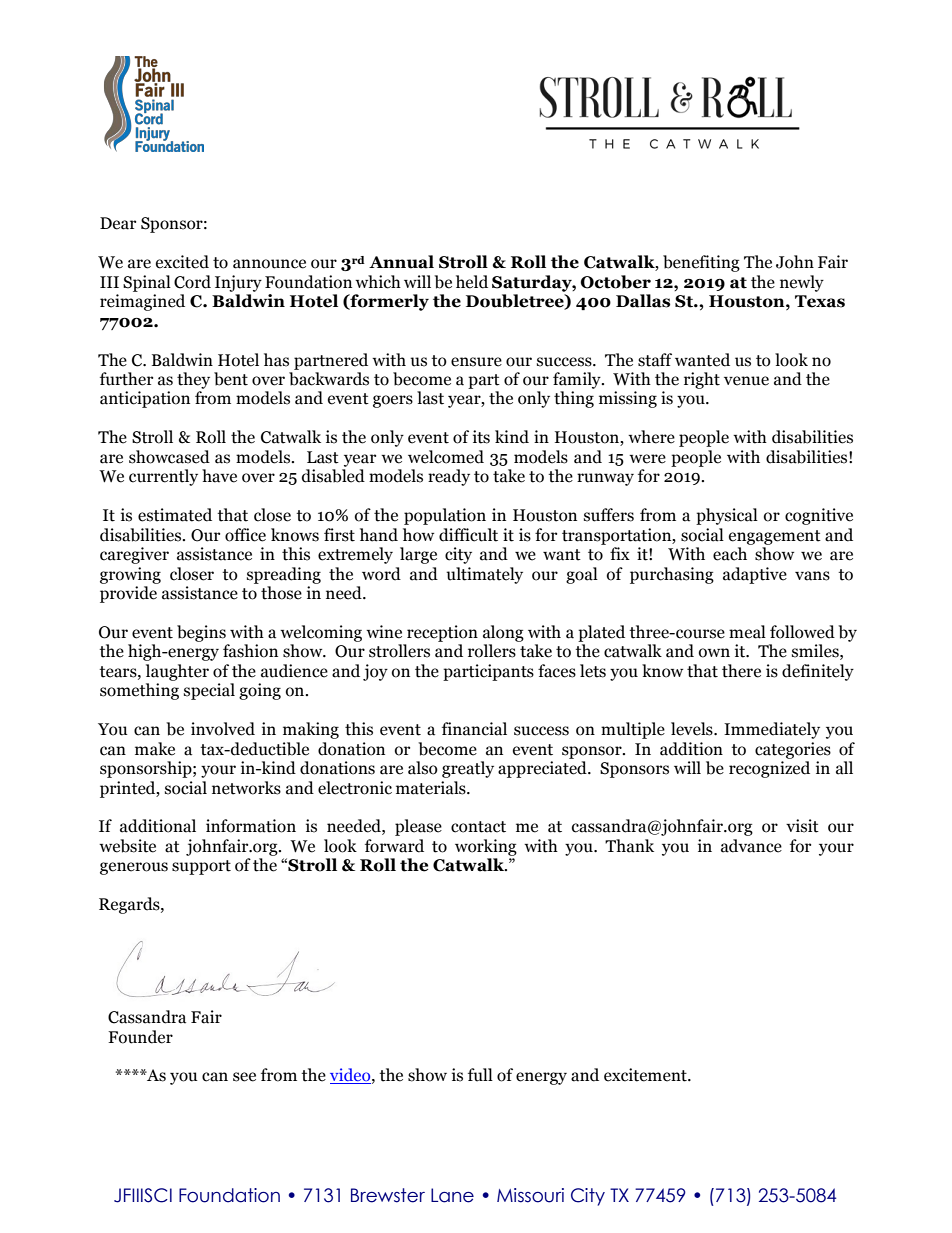  What do you see at coordinates (201, 867) in the page?
I see `support` at bounding box center [201, 867].
